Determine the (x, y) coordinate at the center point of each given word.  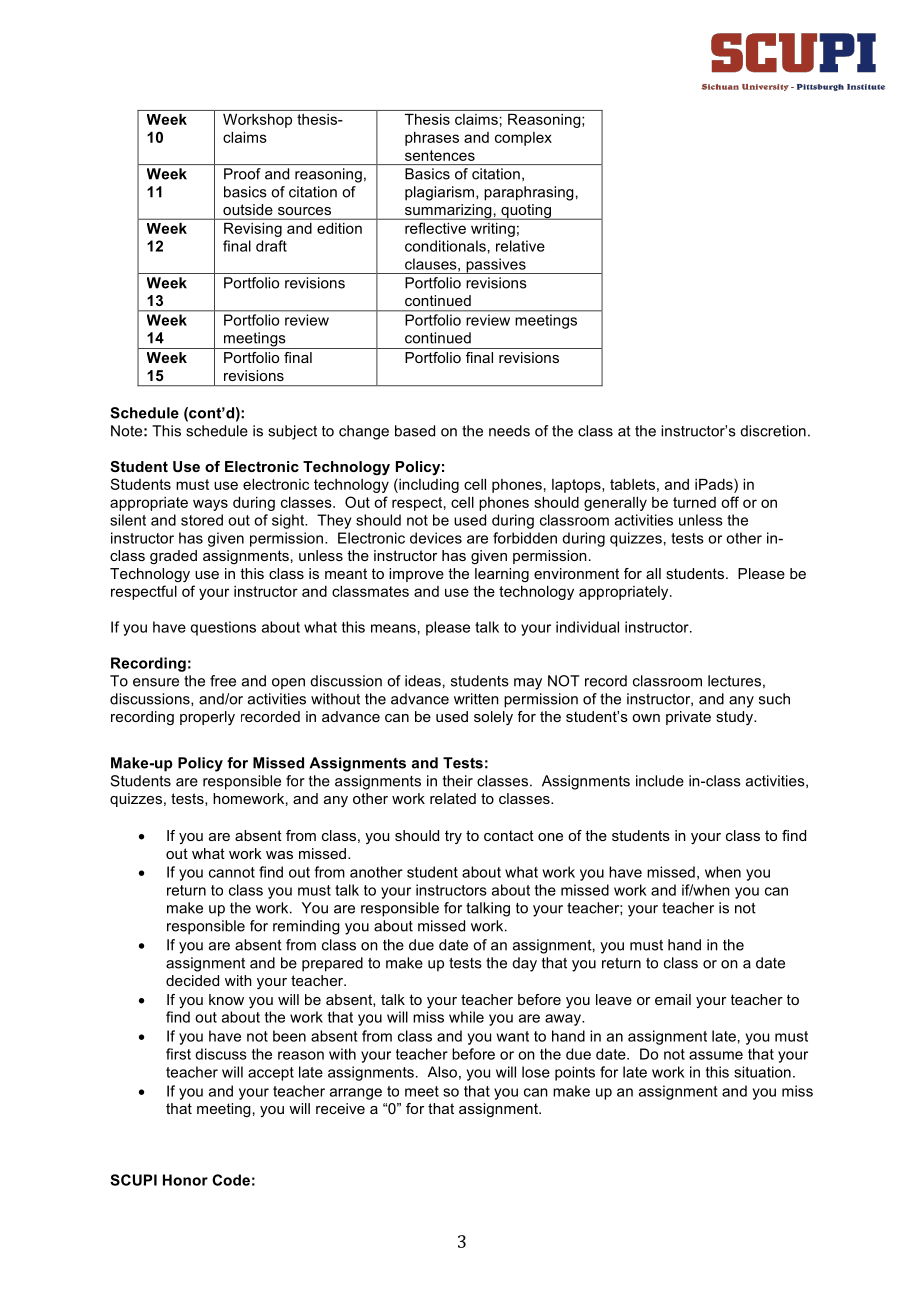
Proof (242, 174)
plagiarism (441, 193)
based (415, 431)
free (223, 681)
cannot (232, 872)
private (688, 718)
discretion (773, 431)
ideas (423, 681)
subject (292, 432)
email (673, 999)
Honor (185, 1180)
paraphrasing (529, 193)
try (453, 837)
